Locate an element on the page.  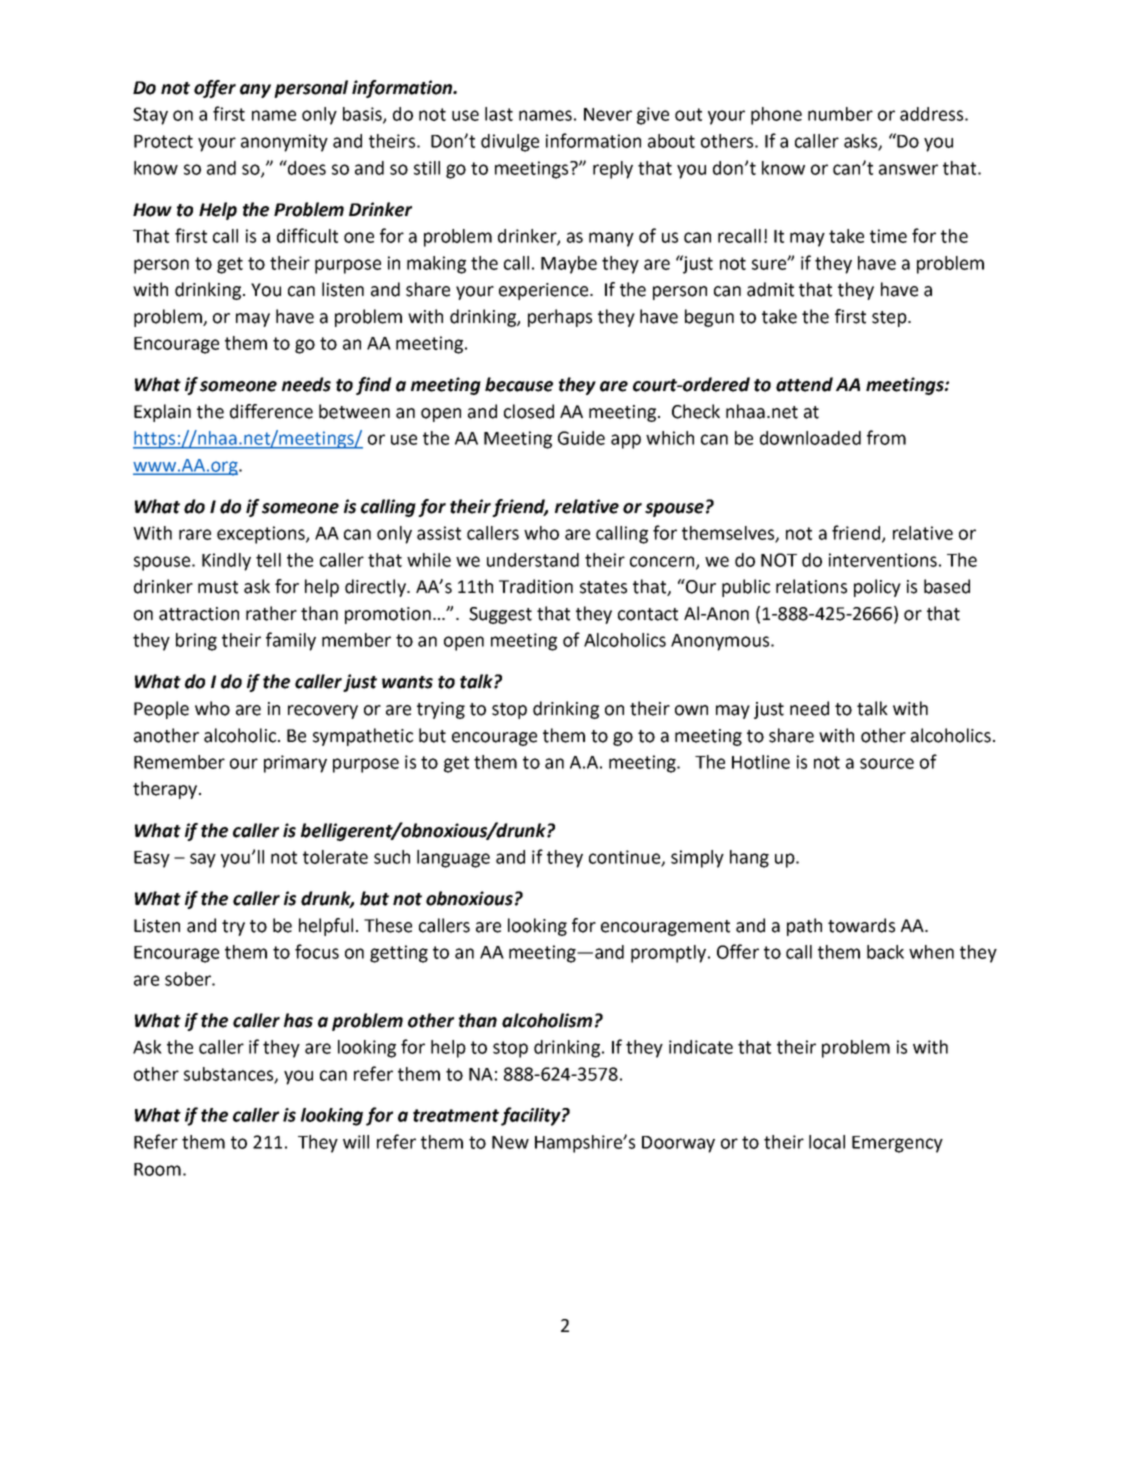
divulge is located at coordinates (510, 143).
